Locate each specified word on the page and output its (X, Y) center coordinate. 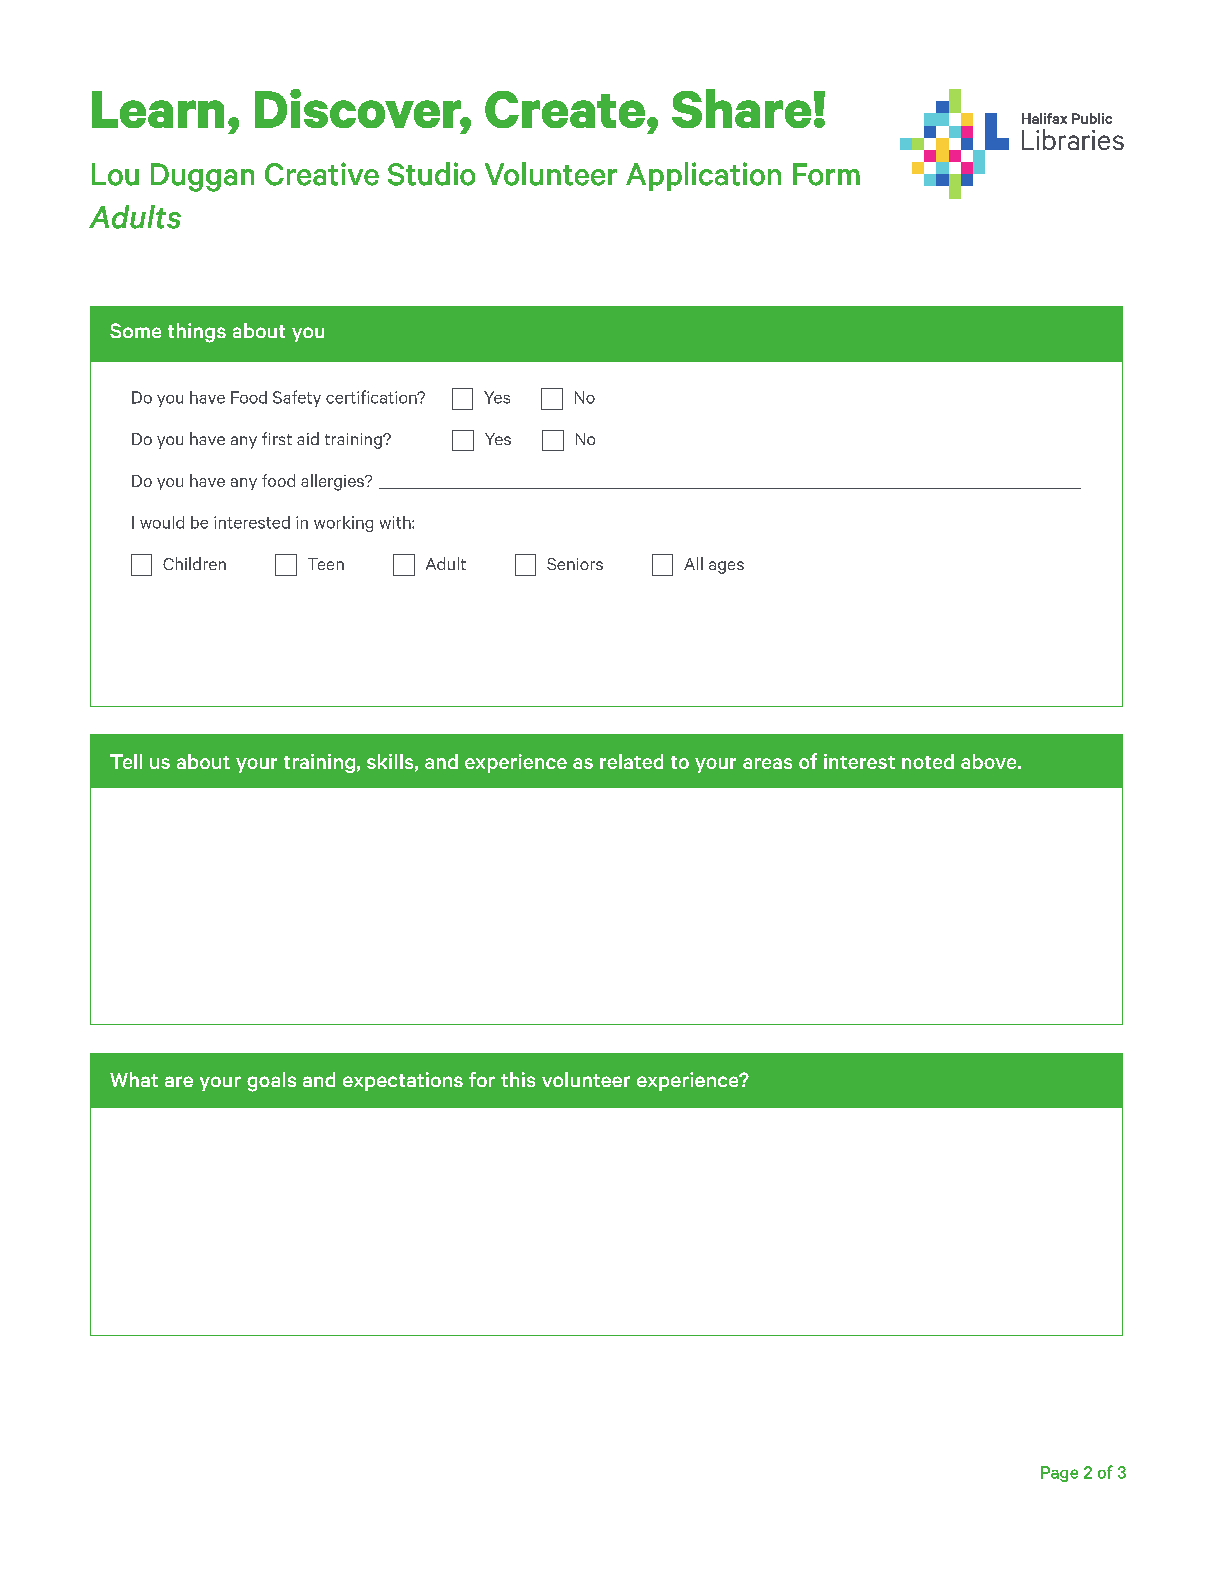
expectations (403, 1081)
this (518, 1079)
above (990, 761)
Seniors (575, 564)
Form (826, 174)
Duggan (202, 177)
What (134, 1079)
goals (271, 1082)
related (631, 761)
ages (726, 567)
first (277, 438)
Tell (126, 761)
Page (1059, 1474)
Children (194, 563)
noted (928, 761)
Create (565, 109)
